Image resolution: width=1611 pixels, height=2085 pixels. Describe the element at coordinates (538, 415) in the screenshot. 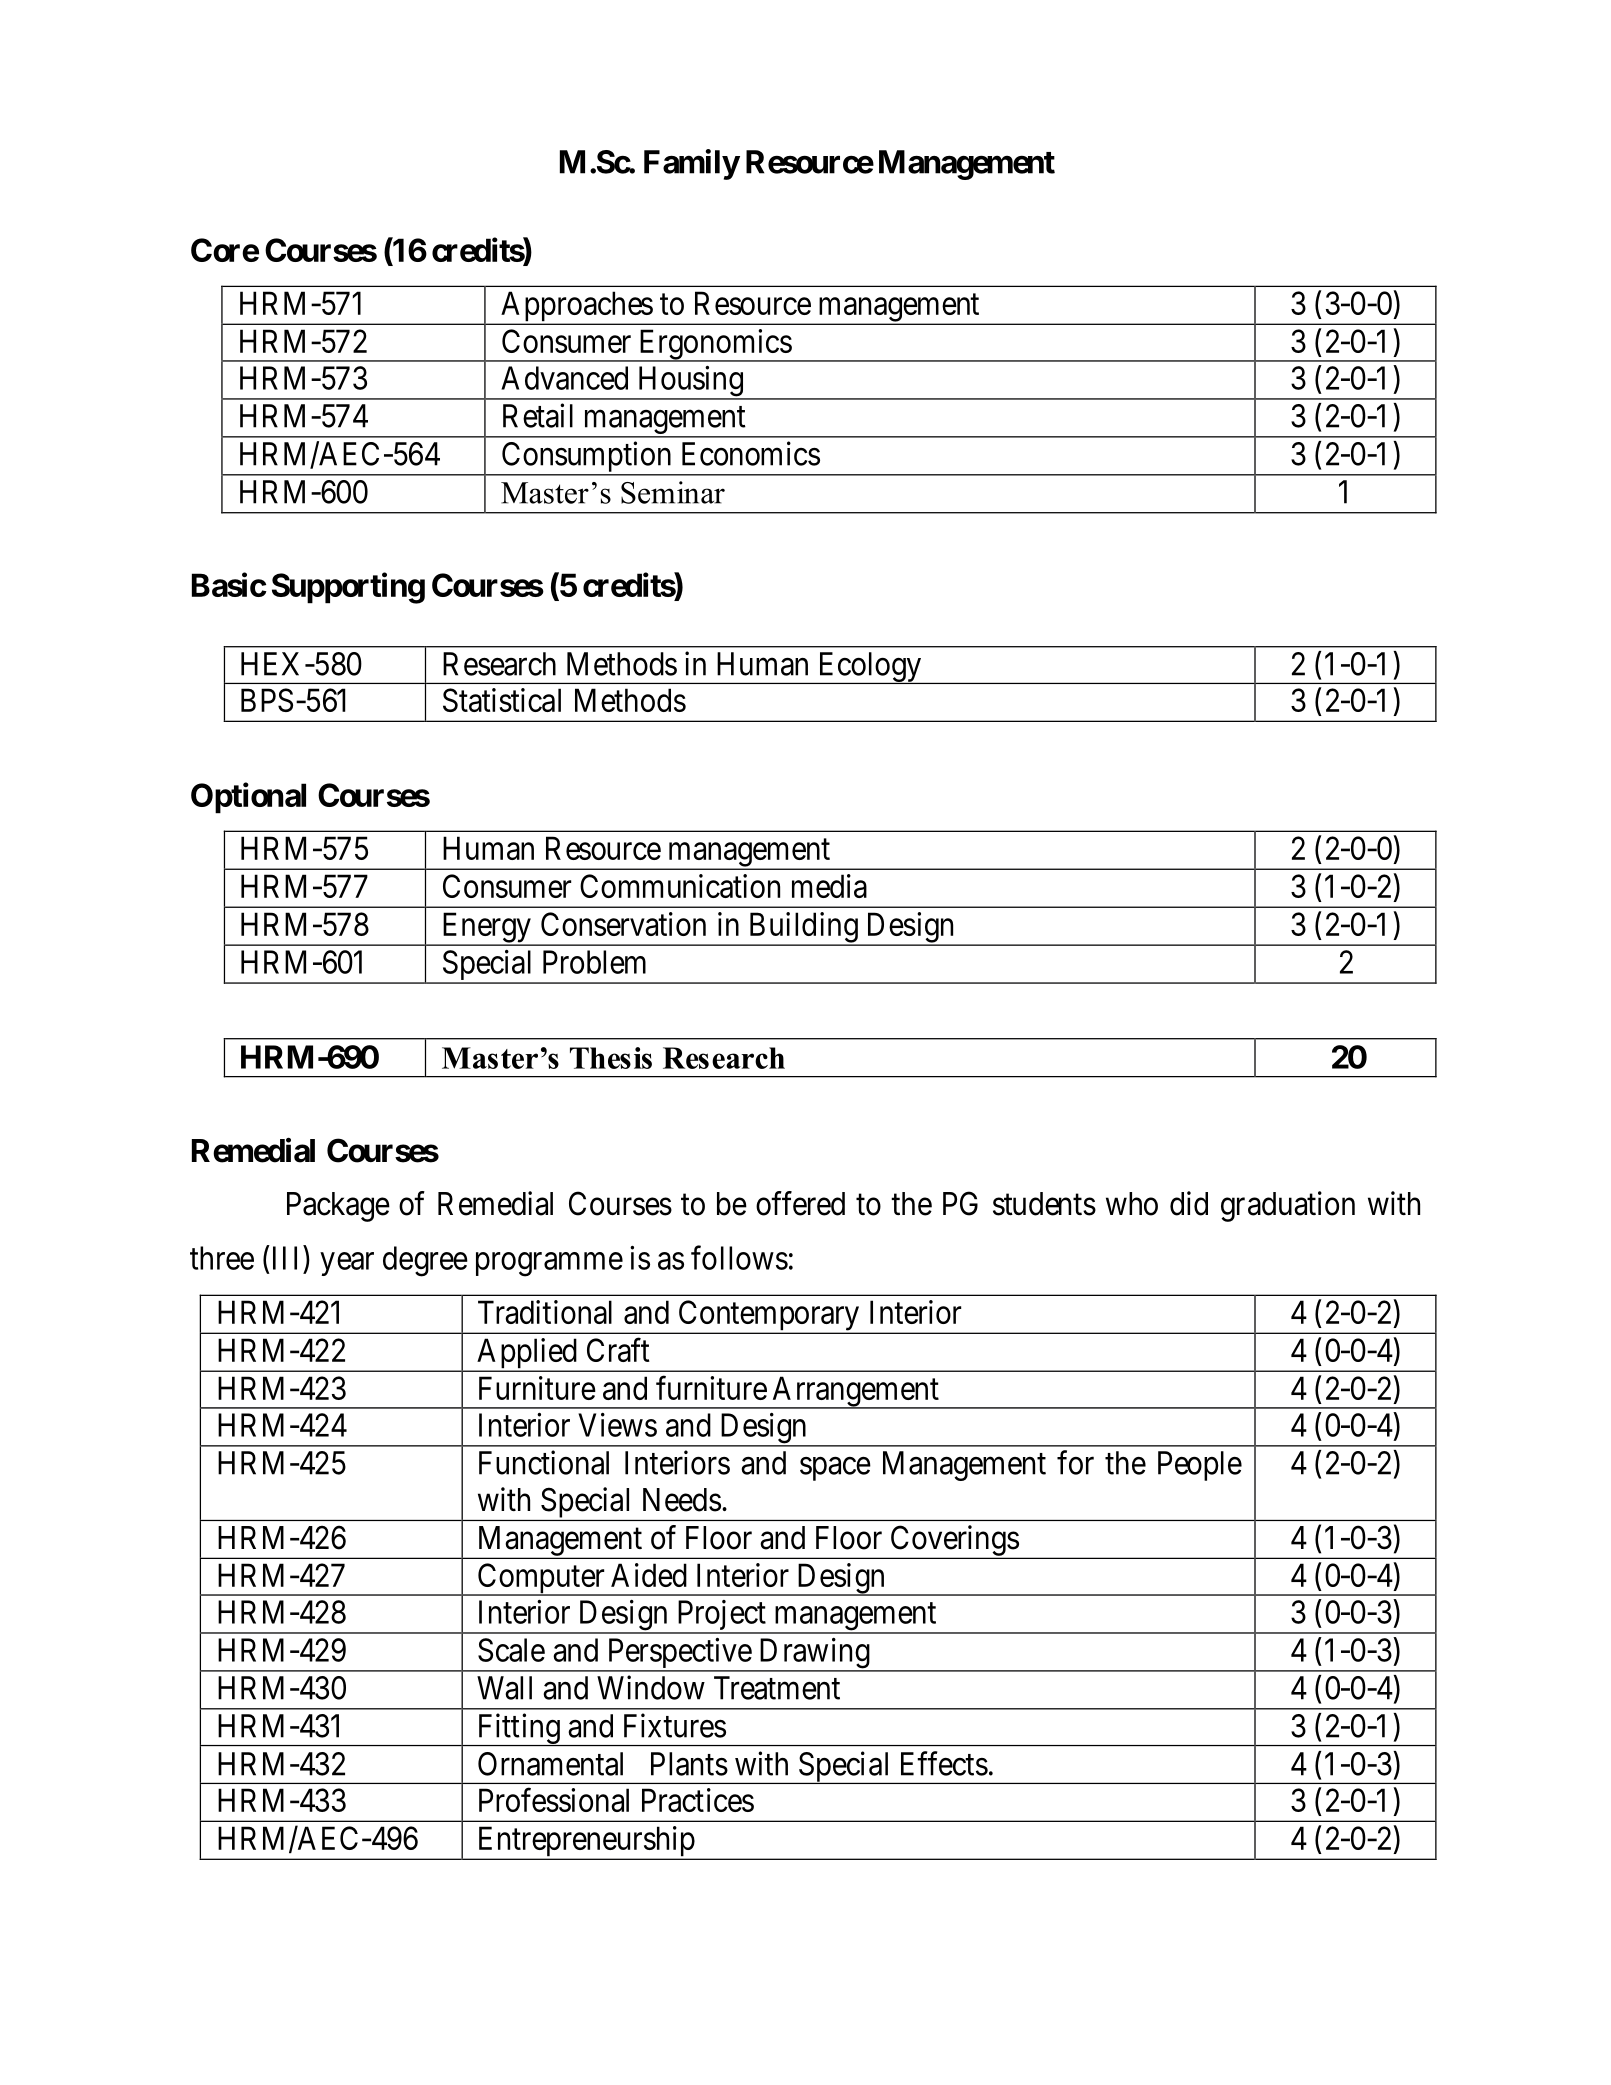

I see `Retail` at that location.
